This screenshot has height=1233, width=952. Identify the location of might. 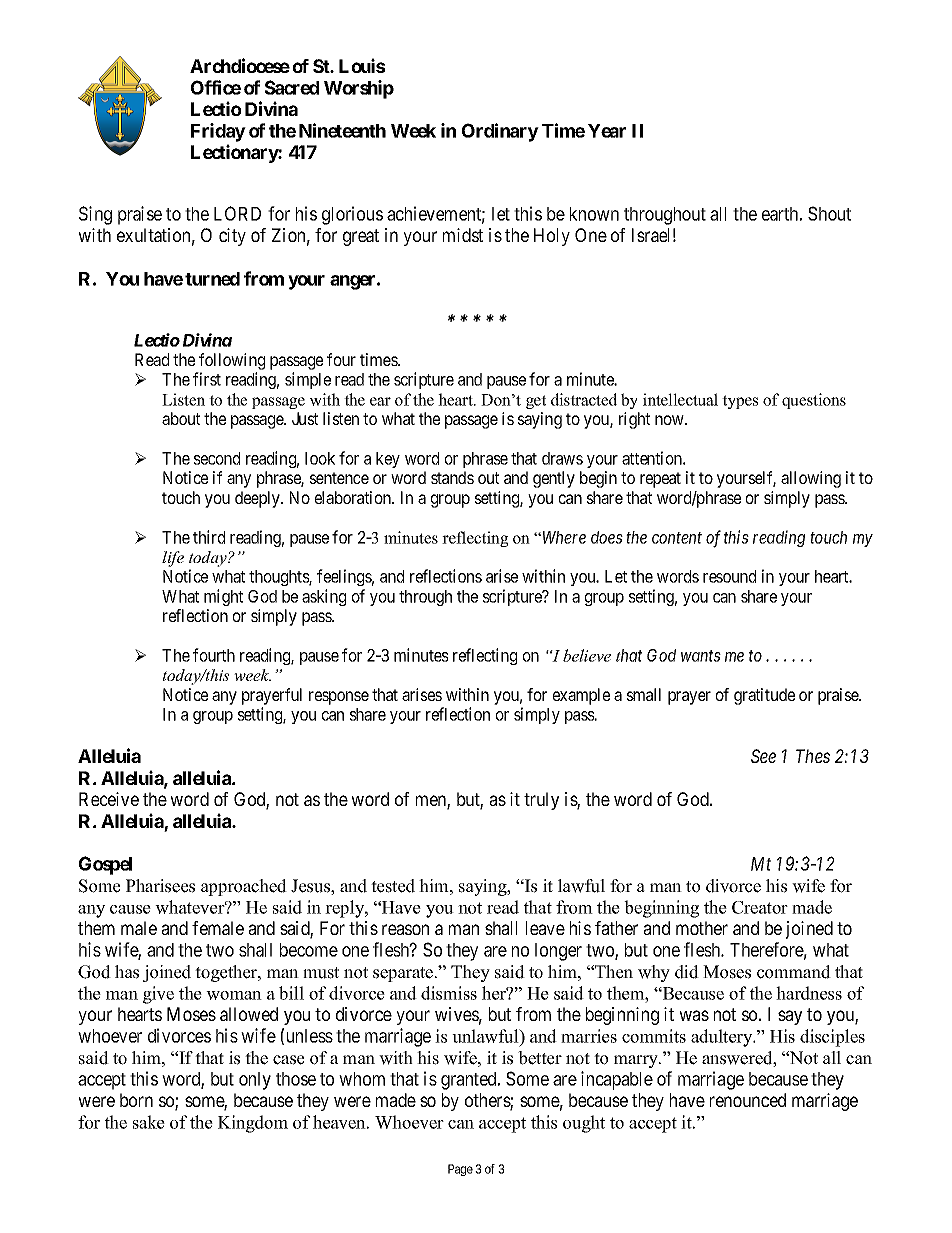
(223, 597).
